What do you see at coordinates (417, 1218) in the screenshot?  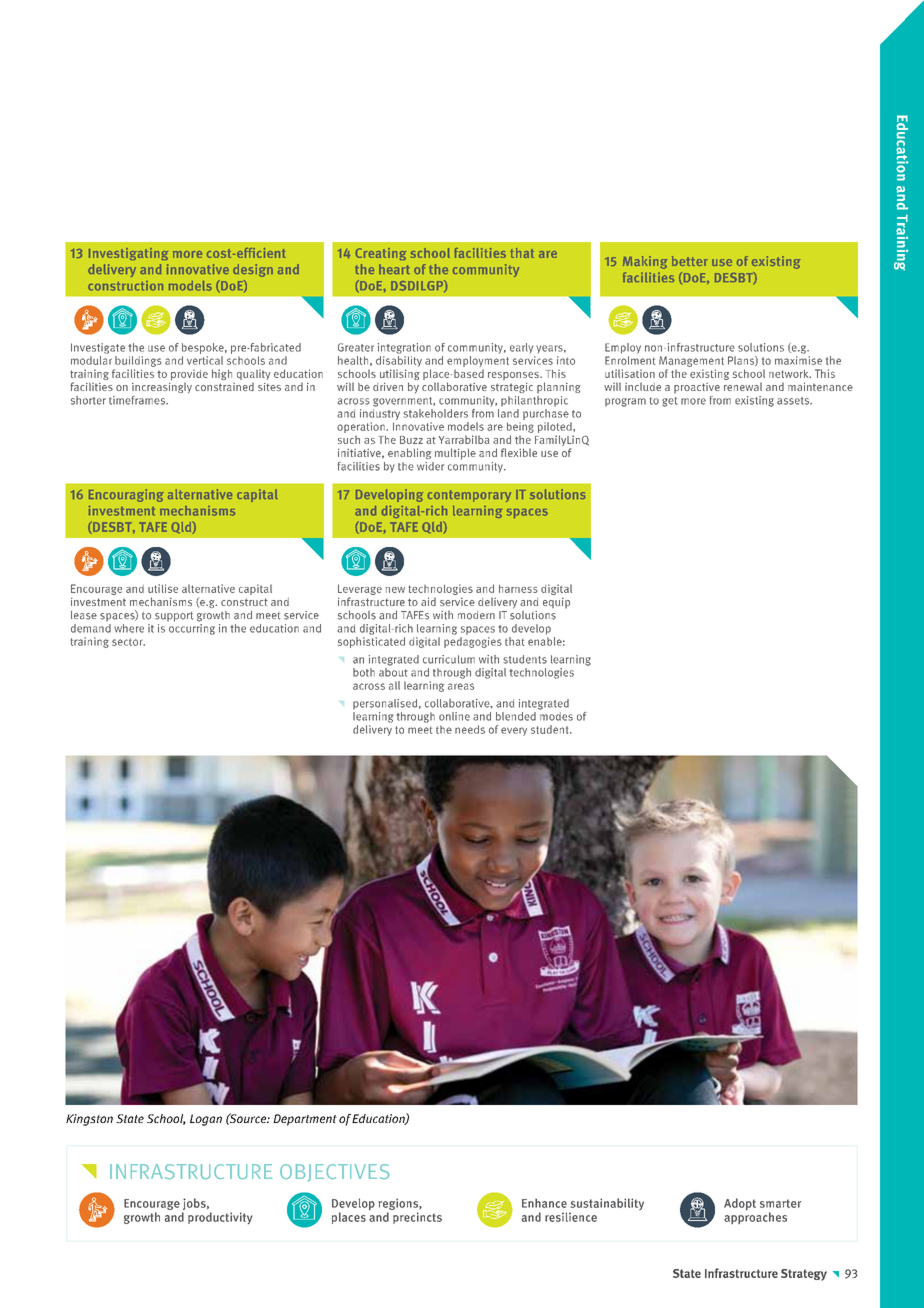 I see `precincts` at bounding box center [417, 1218].
